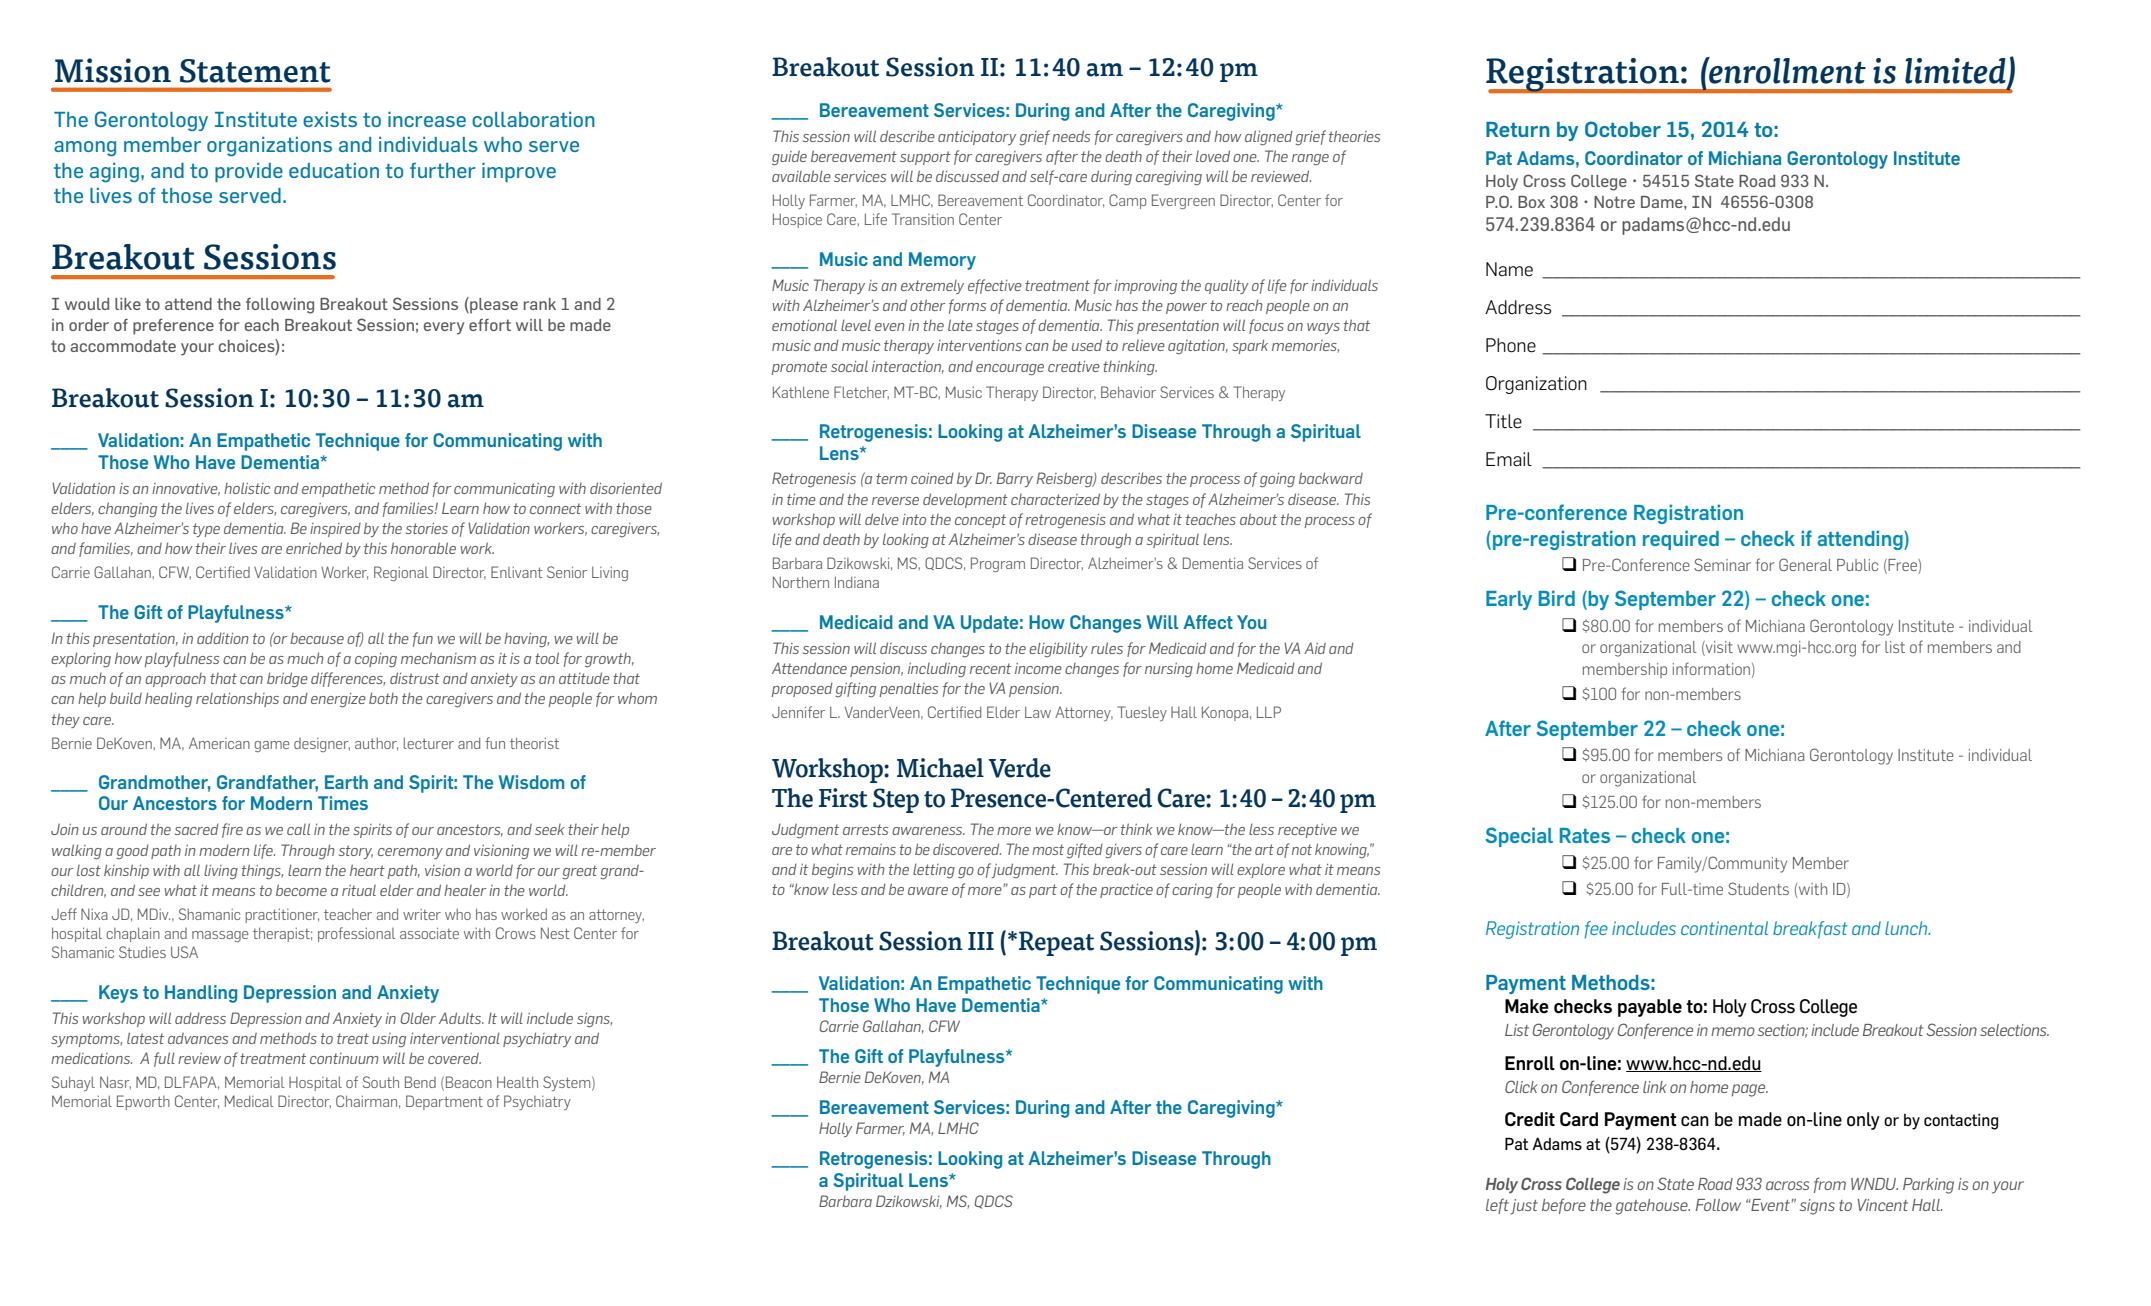 The image size is (2151, 1306). What do you see at coordinates (1511, 345) in the screenshot?
I see `Phone` at bounding box center [1511, 345].
